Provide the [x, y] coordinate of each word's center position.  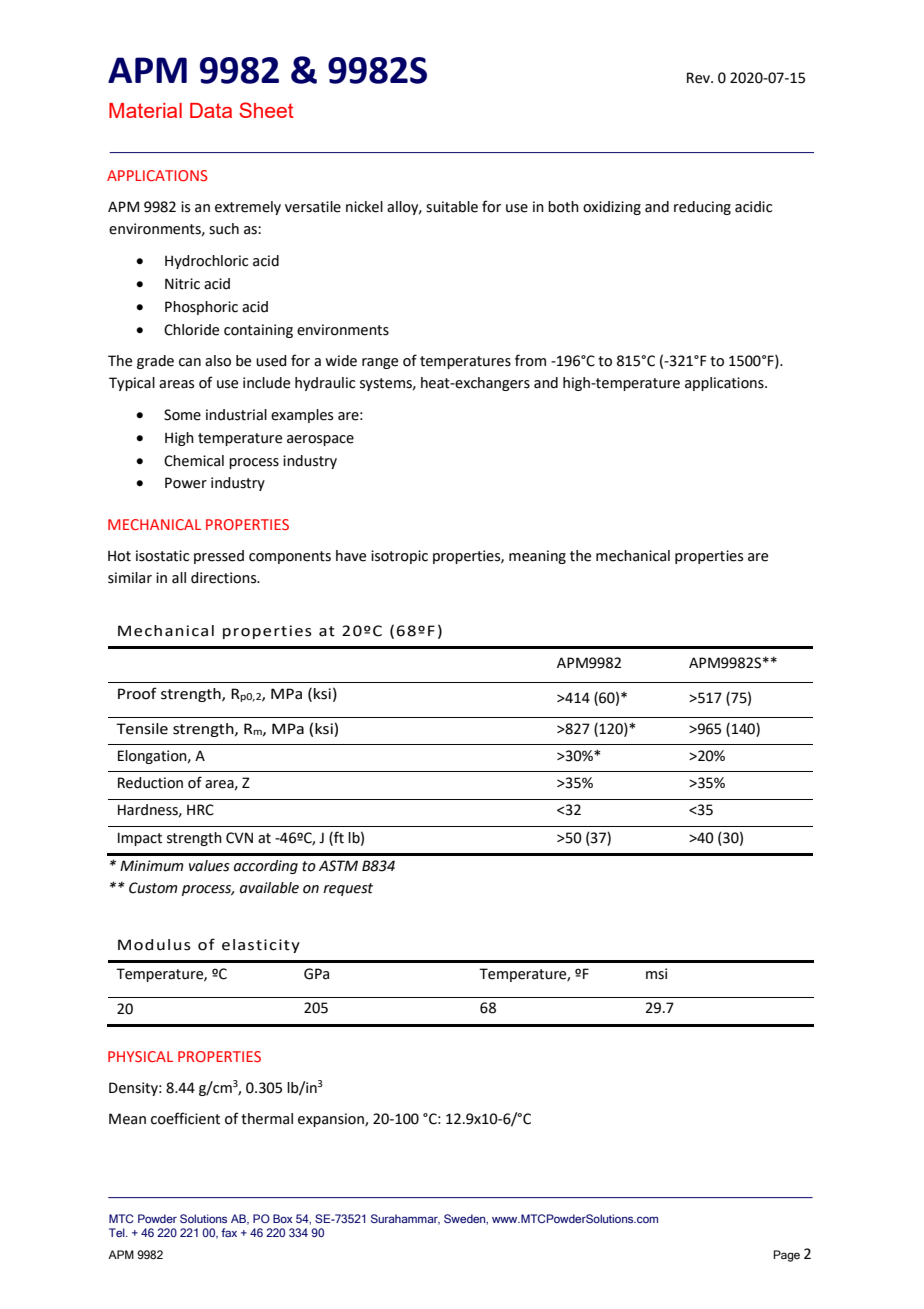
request [348, 889]
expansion [332, 1120]
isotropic [399, 557]
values [209, 866]
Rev [700, 78]
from [530, 360]
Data [211, 110]
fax [229, 1232]
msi [656, 974]
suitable [452, 207]
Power [186, 483]
